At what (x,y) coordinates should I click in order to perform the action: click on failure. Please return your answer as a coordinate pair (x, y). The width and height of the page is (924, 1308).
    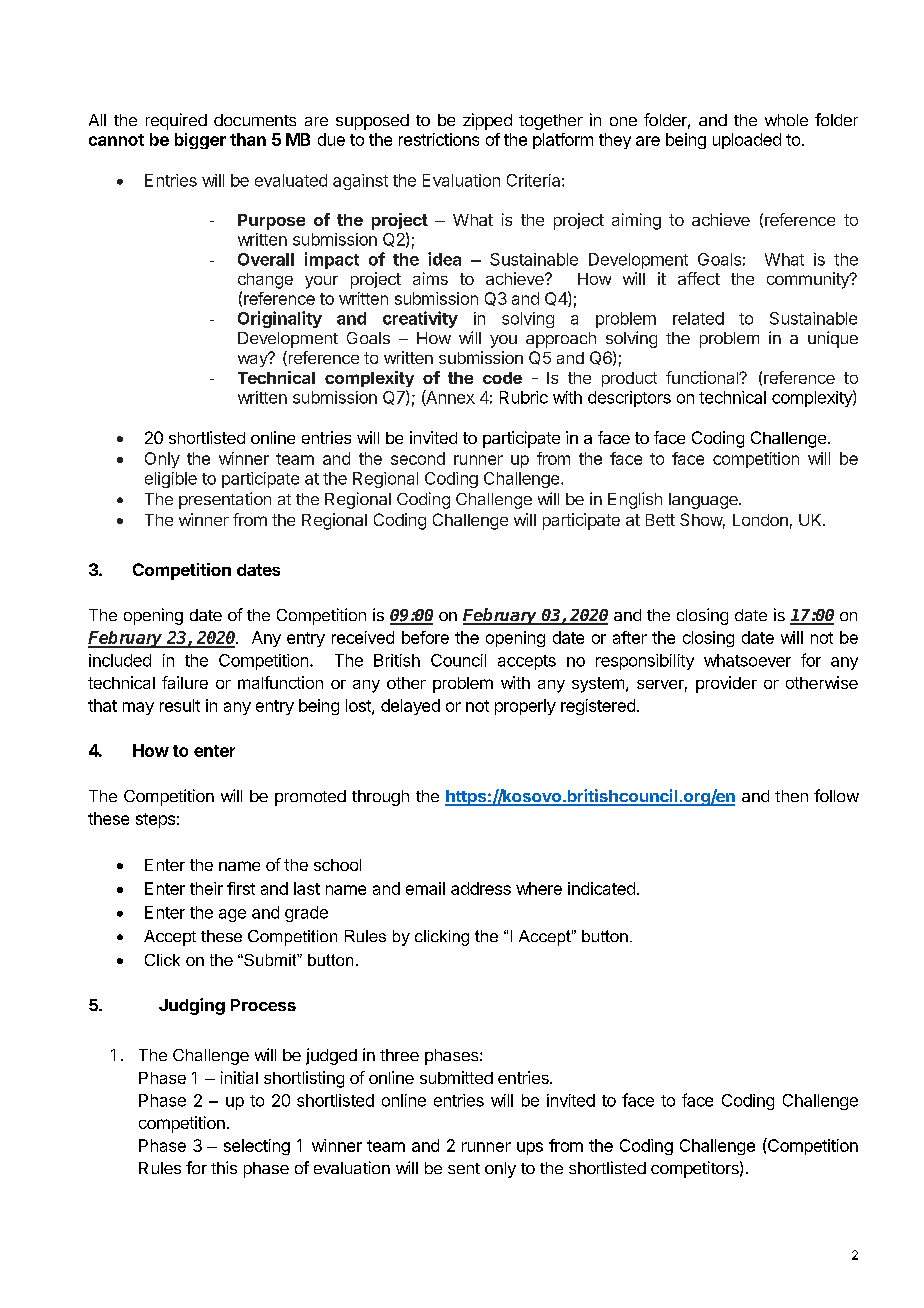
    Looking at the image, I should click on (185, 682).
